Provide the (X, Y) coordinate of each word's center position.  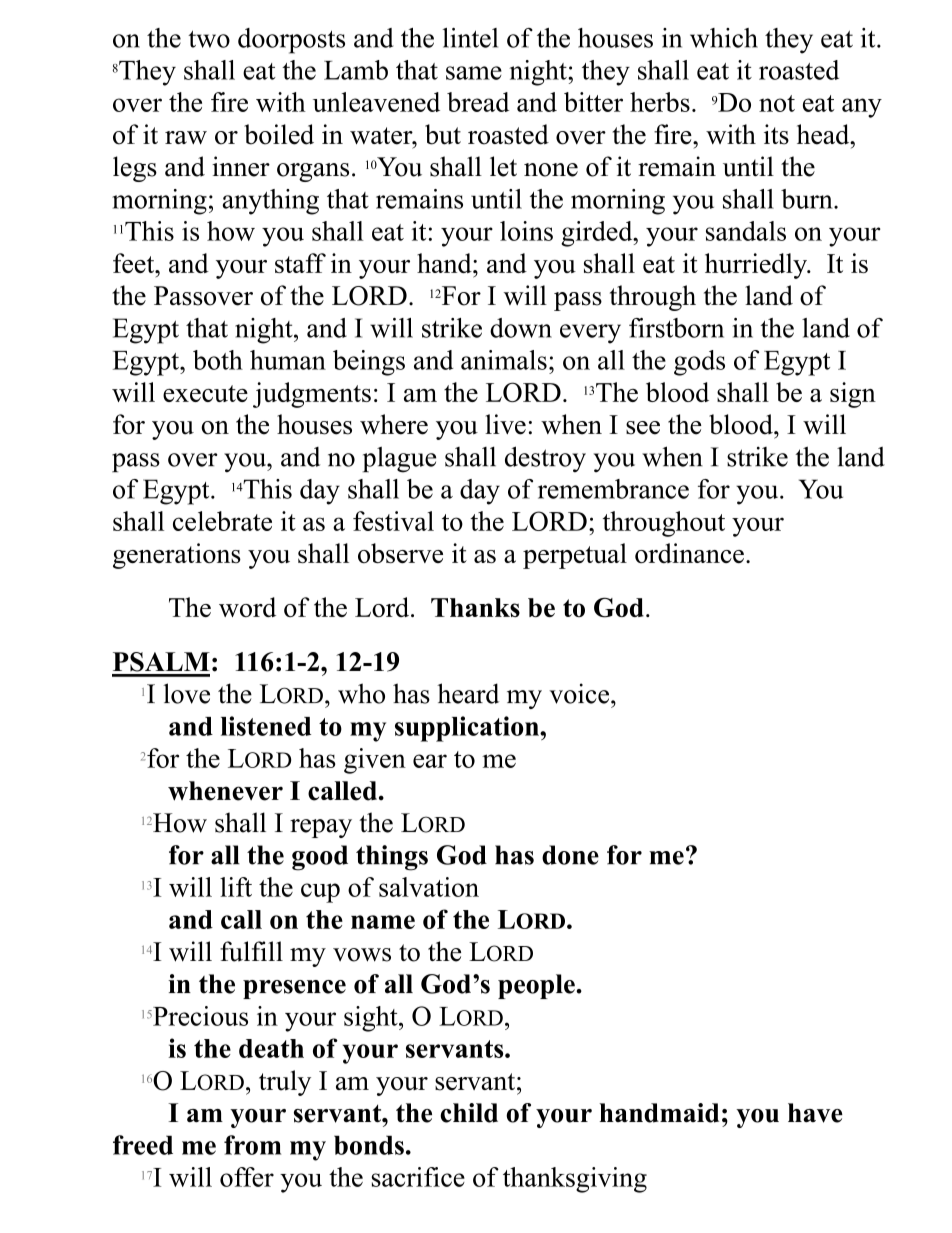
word (247, 607)
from (252, 1145)
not (777, 103)
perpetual (575, 556)
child (469, 1113)
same (474, 73)
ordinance (689, 553)
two (209, 39)
